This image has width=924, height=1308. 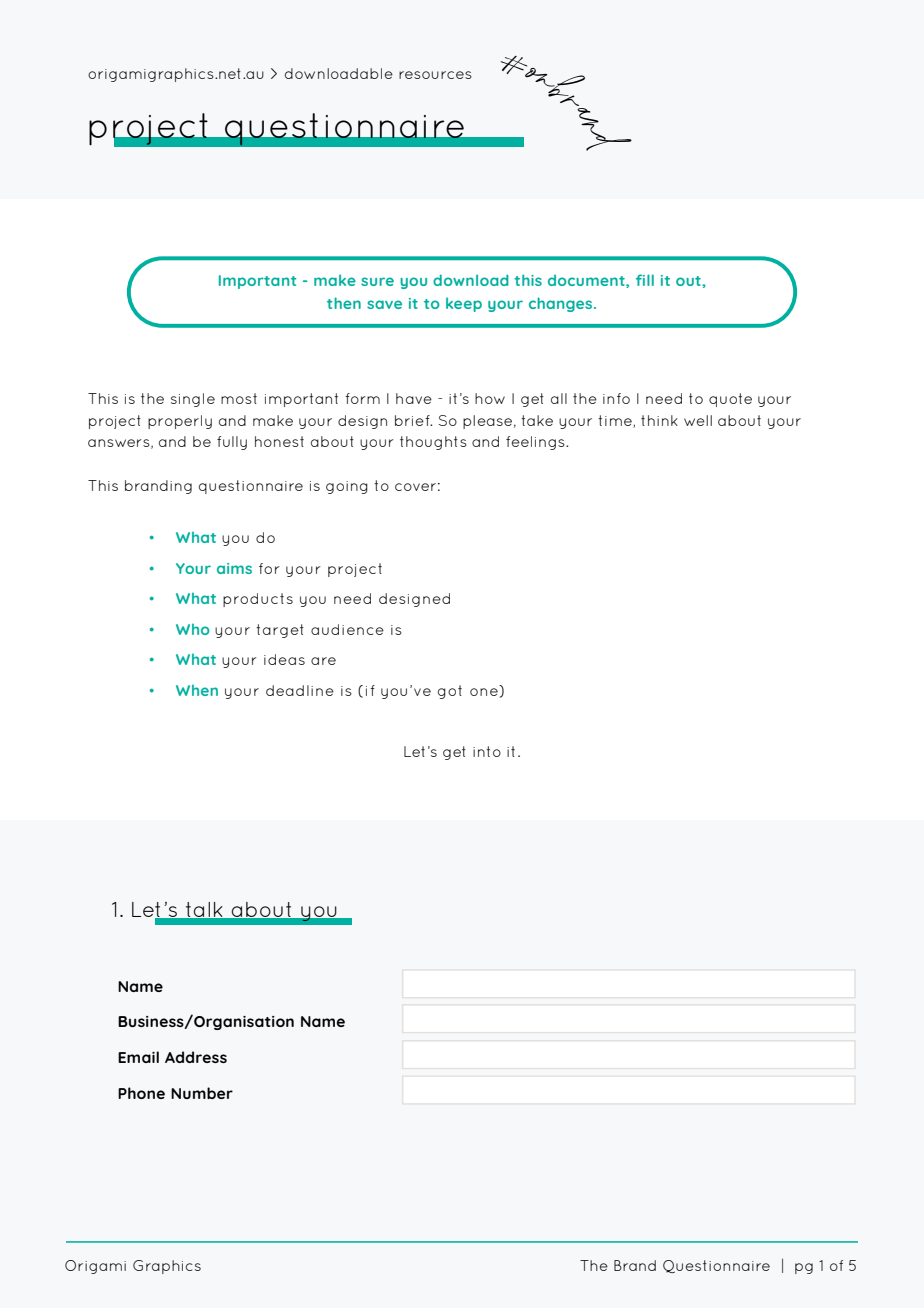 I want to click on audience, so click(x=347, y=629).
